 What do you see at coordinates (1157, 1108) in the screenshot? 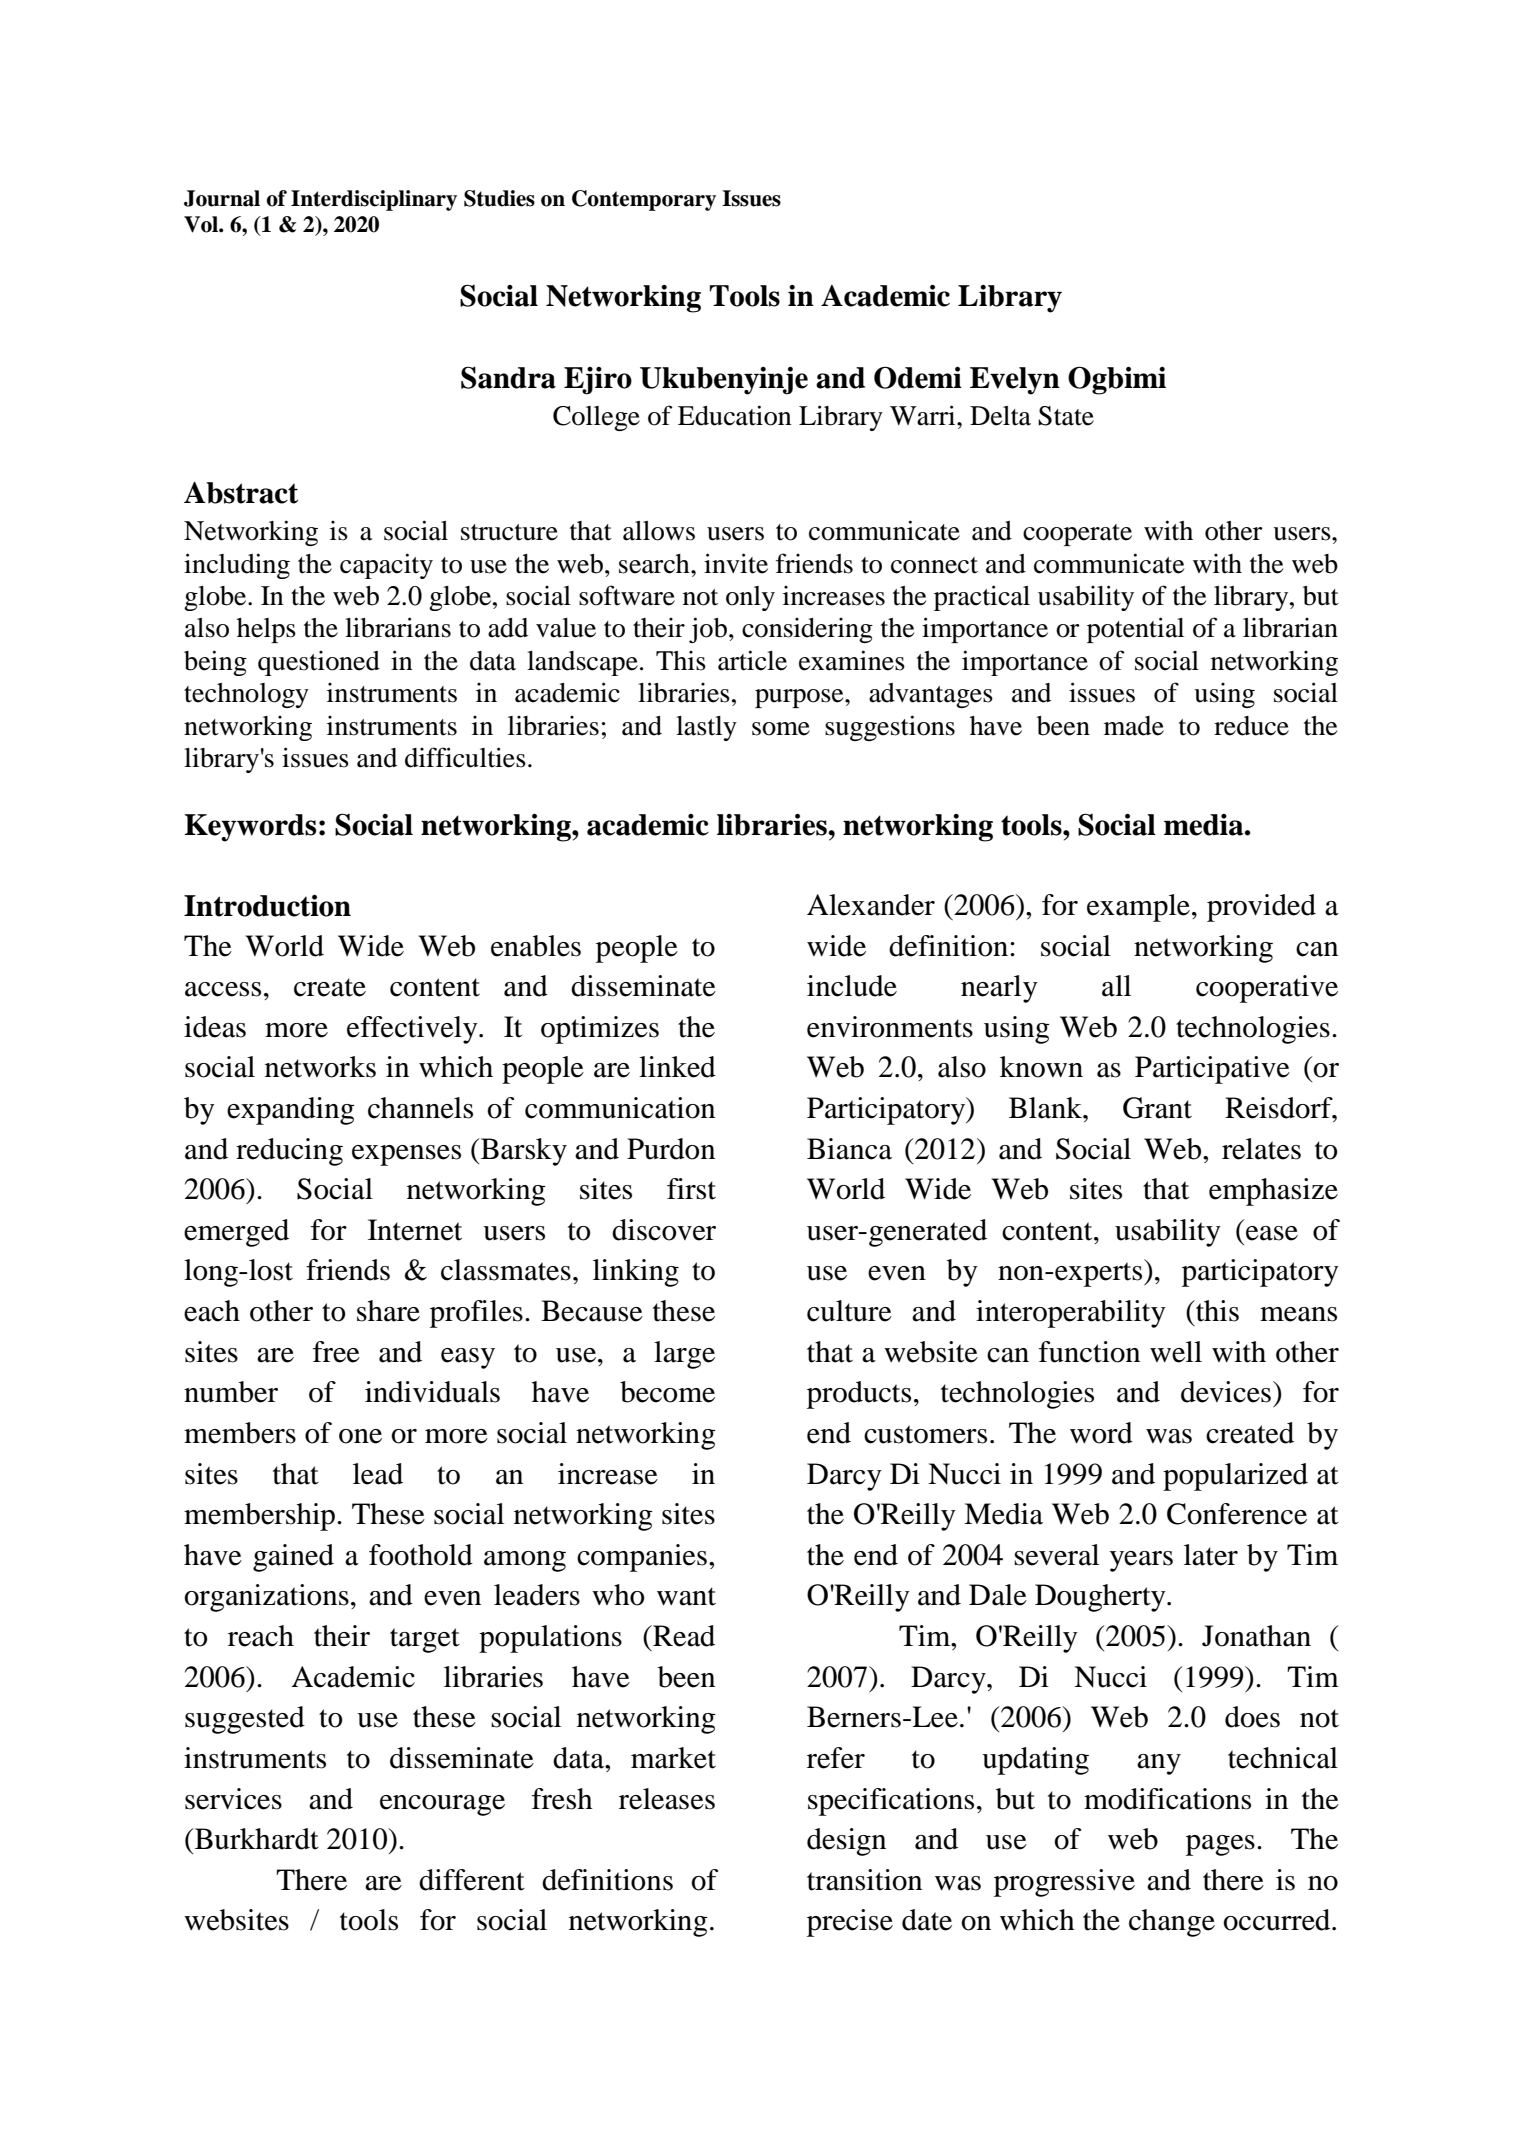
I see `Grant` at bounding box center [1157, 1108].
